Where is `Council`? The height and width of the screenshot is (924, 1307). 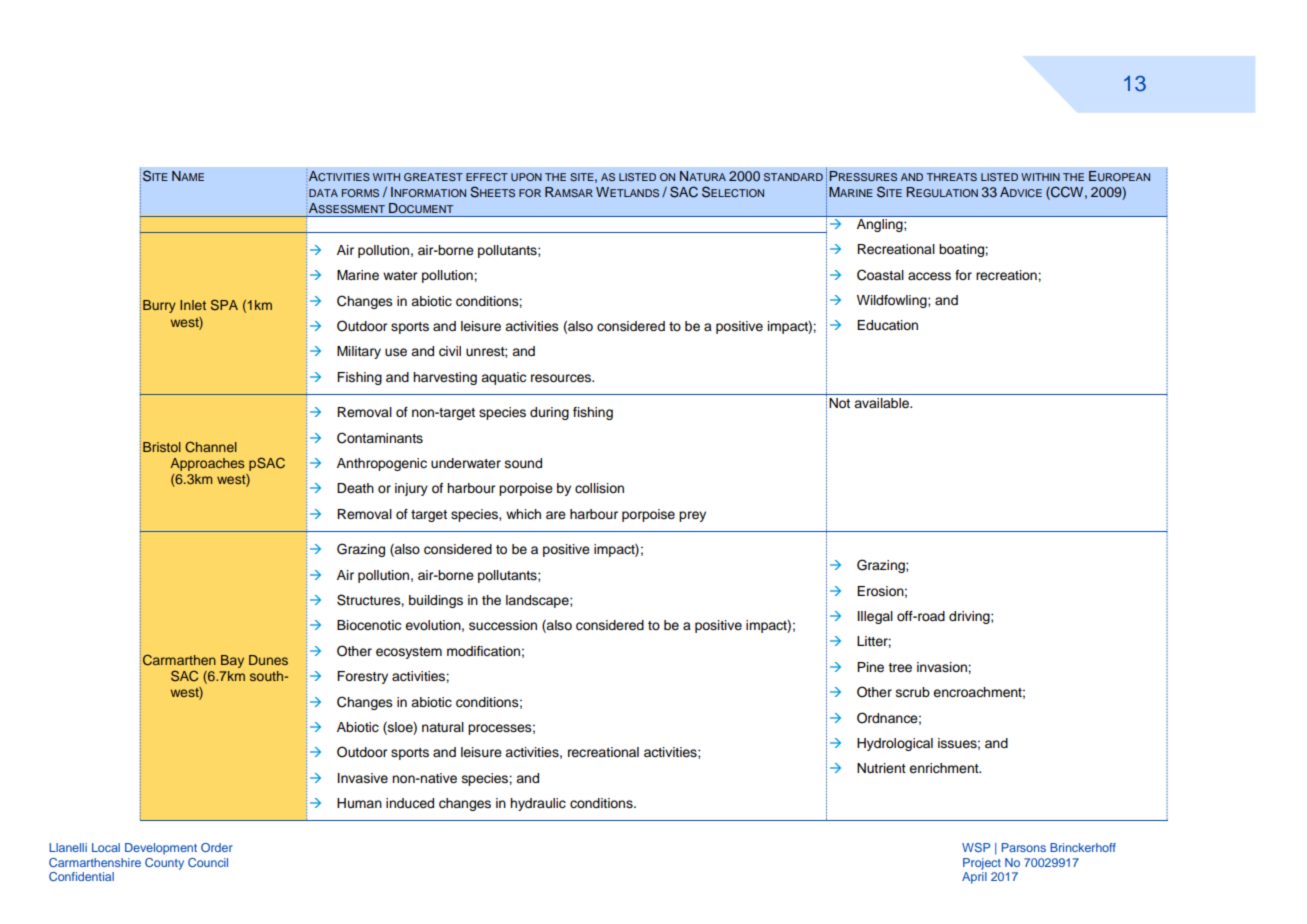 Council is located at coordinates (208, 862).
